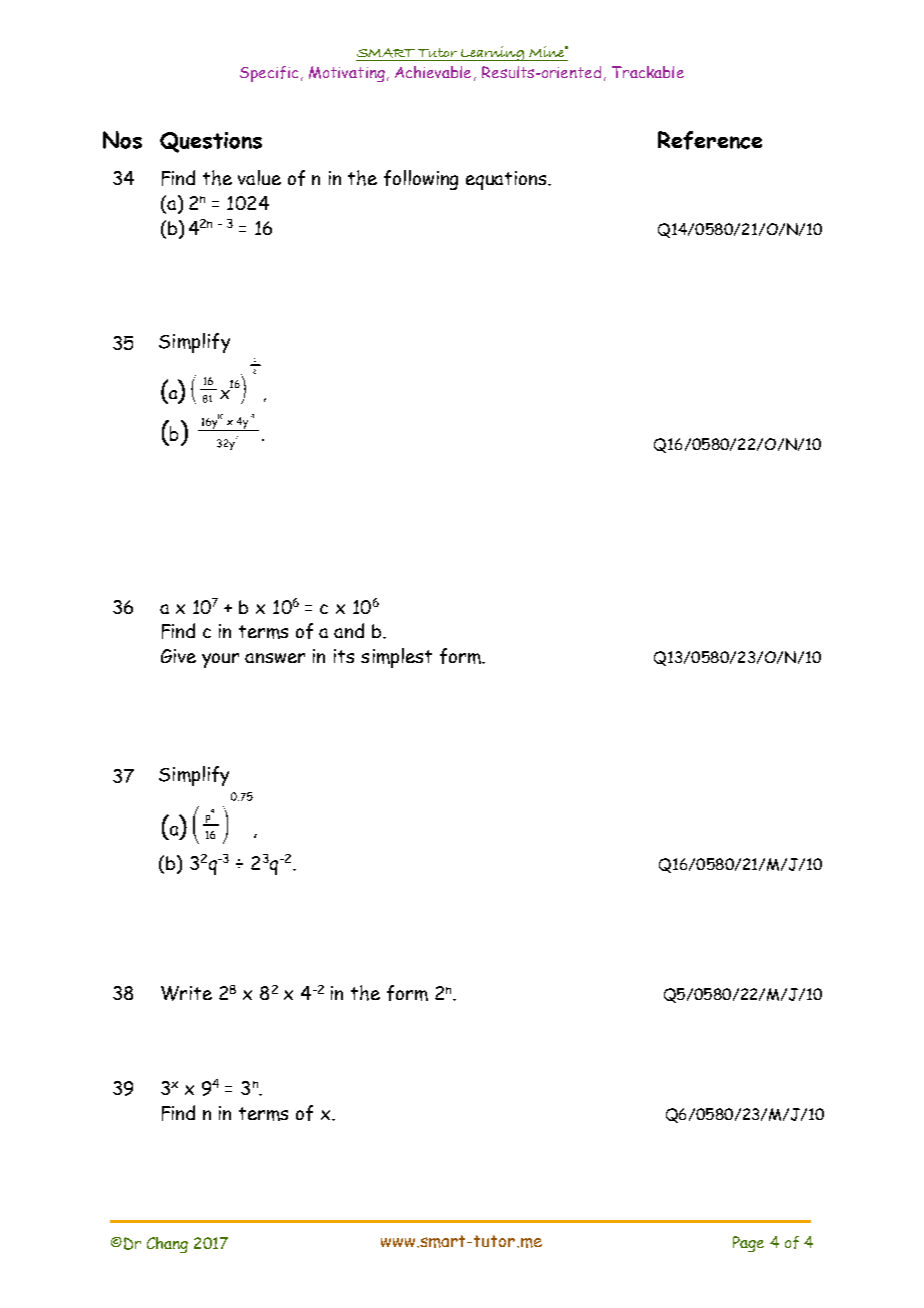 The width and height of the screenshot is (924, 1308). I want to click on and, so click(349, 630).
